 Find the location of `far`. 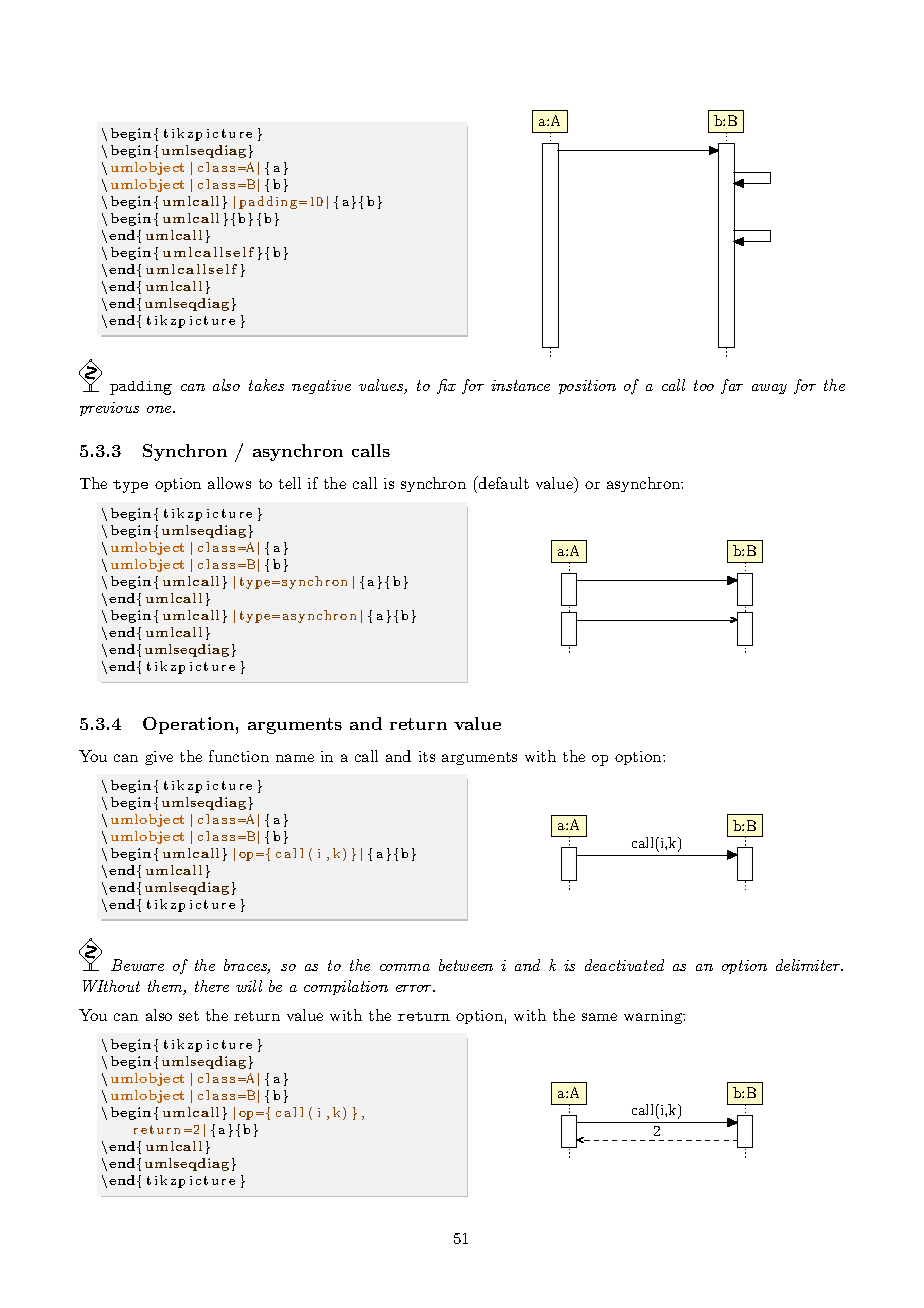

far is located at coordinates (732, 386).
